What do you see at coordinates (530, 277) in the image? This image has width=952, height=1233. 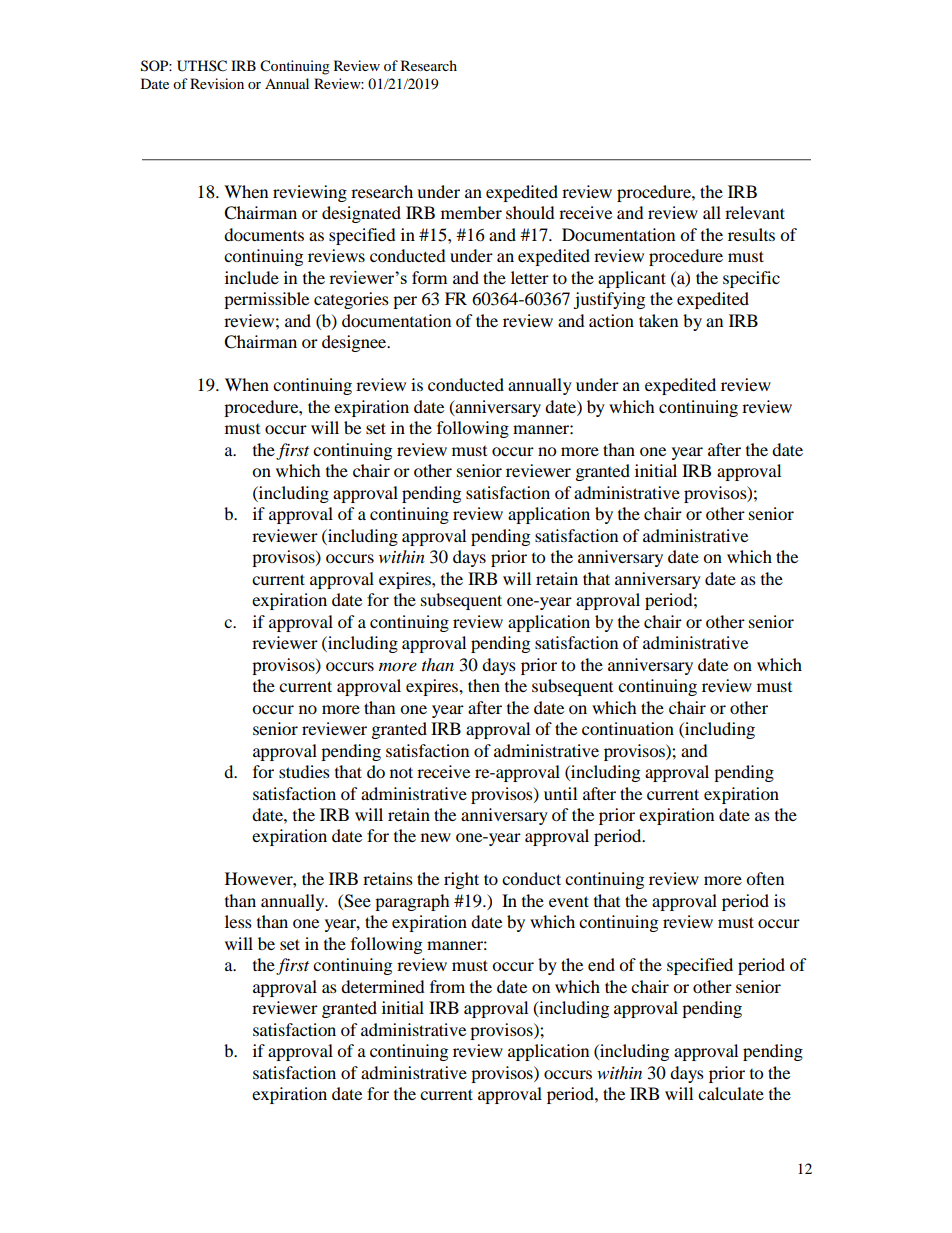 I see `letter` at bounding box center [530, 277].
